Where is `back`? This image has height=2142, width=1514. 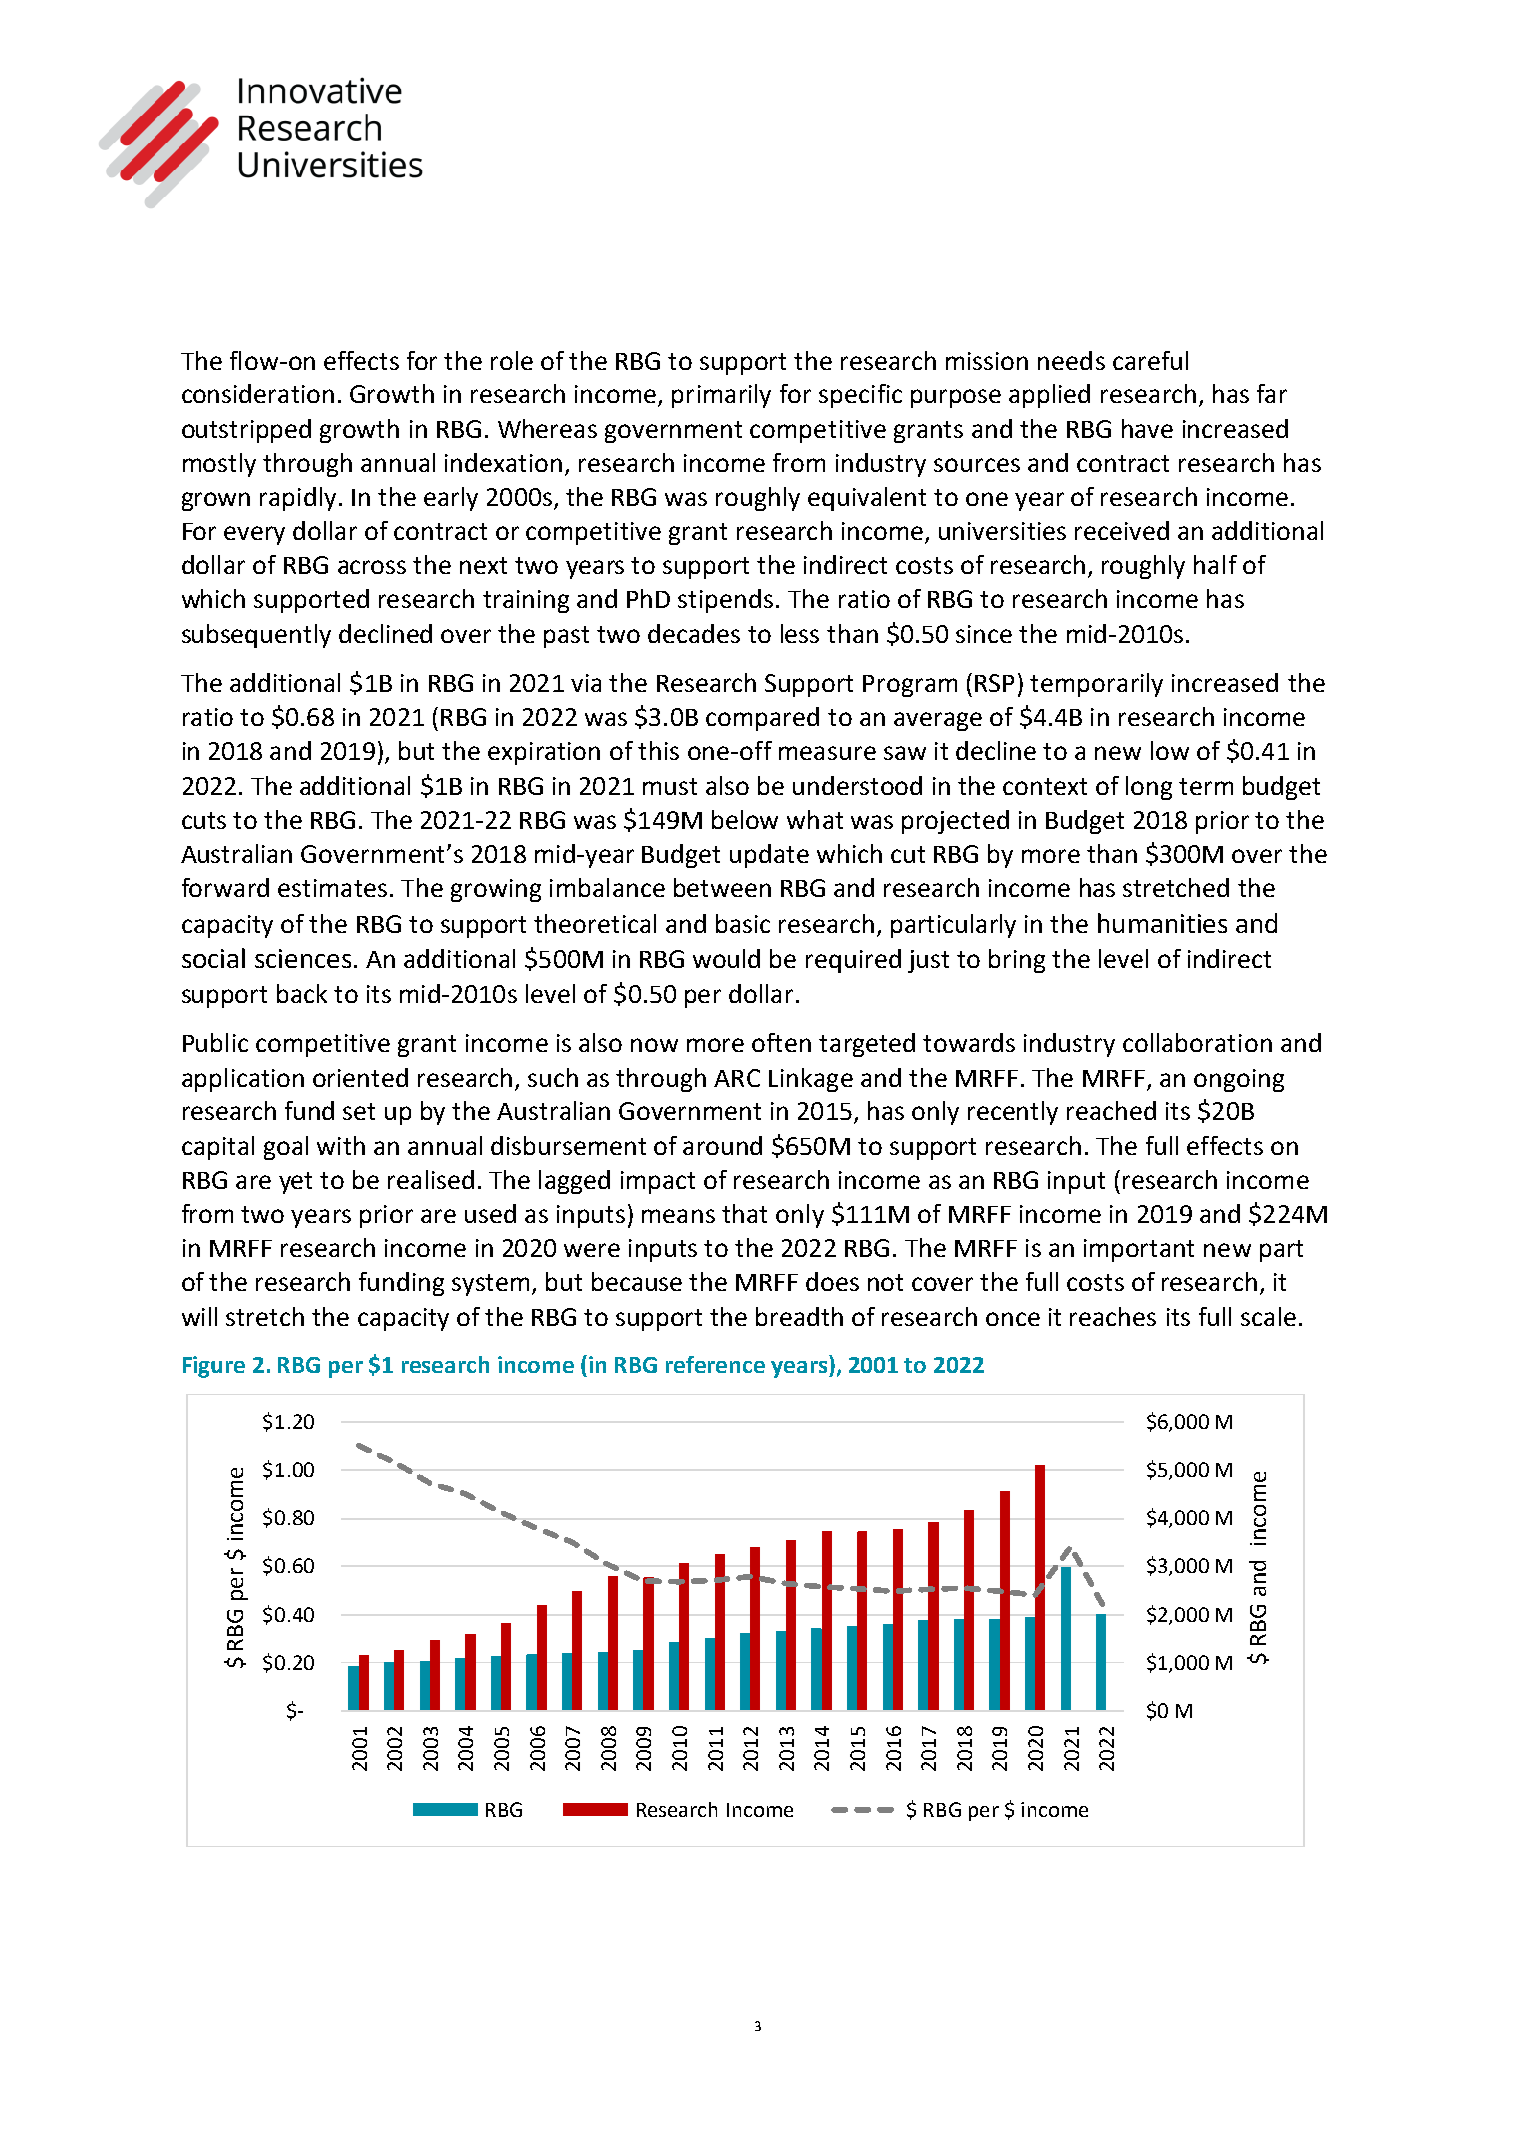 back is located at coordinates (302, 993).
